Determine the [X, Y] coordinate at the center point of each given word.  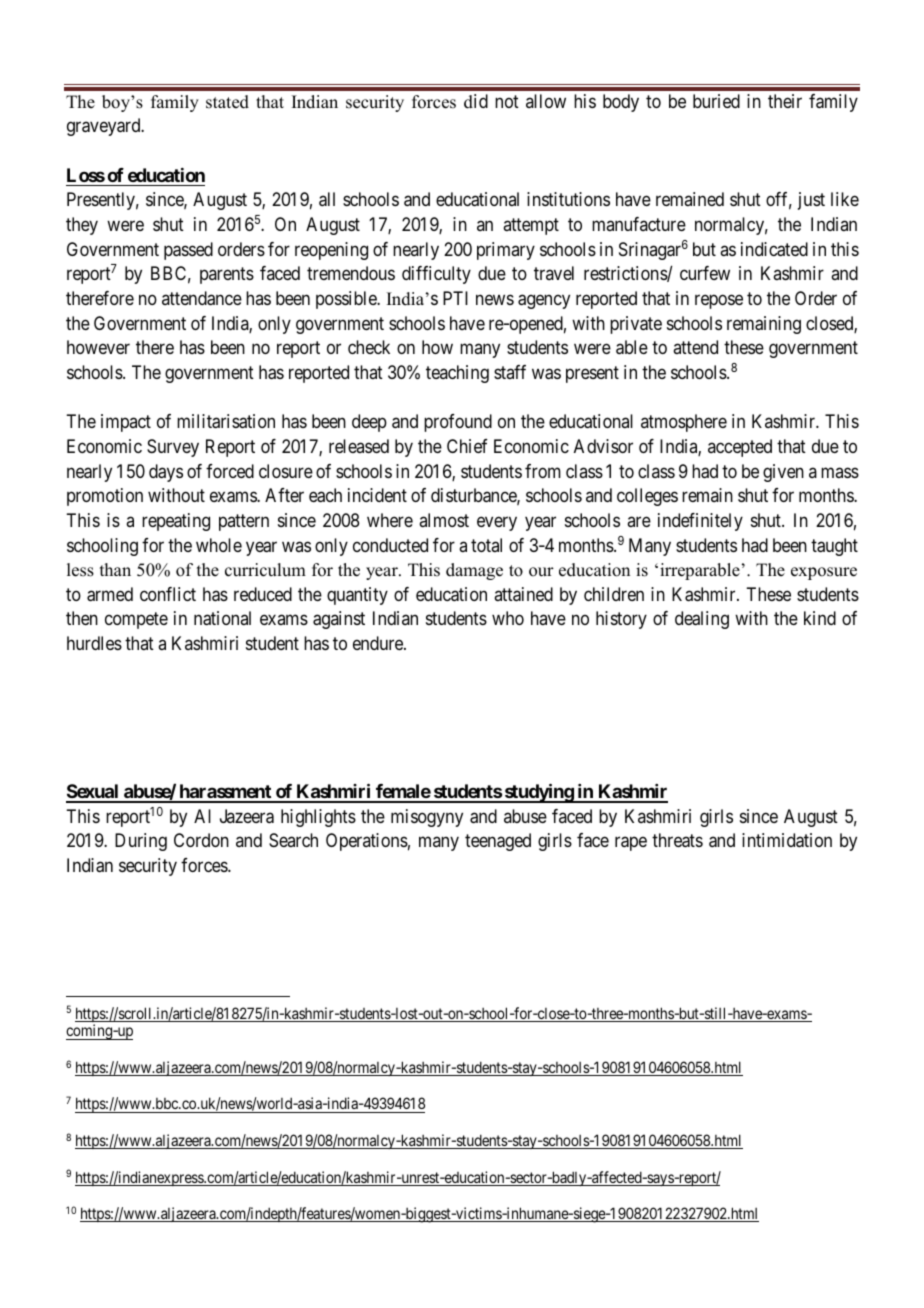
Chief [467, 446]
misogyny [427, 818]
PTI [455, 298]
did [476, 101]
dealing [702, 620]
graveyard [105, 127]
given [783, 473]
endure [379, 643]
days [166, 473]
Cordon [201, 840]
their [785, 101]
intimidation [787, 840]
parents [227, 276]
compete [136, 621]
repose [719, 301]
